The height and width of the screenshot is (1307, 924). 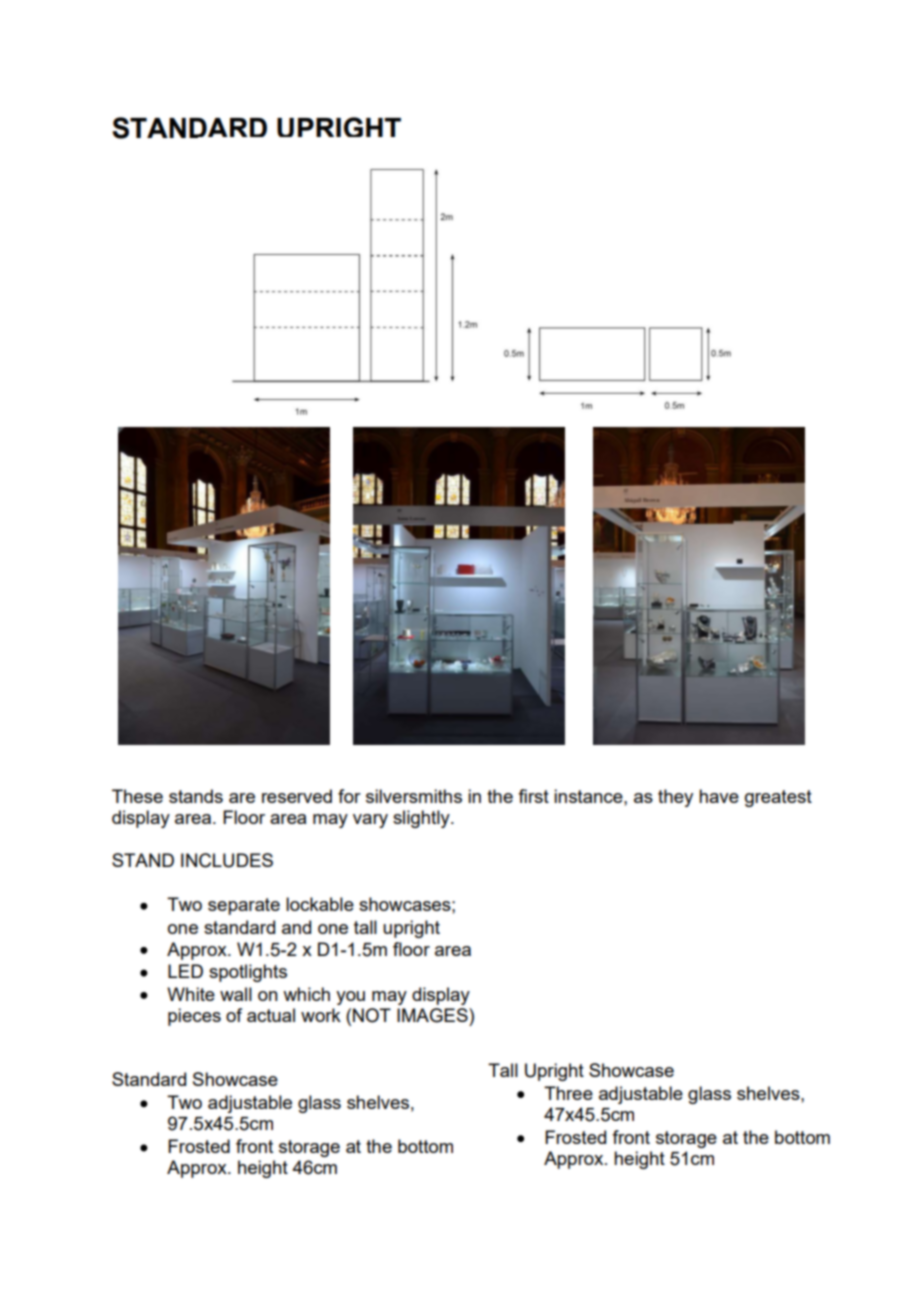 What do you see at coordinates (194, 1017) in the screenshot?
I see `pieces` at bounding box center [194, 1017].
